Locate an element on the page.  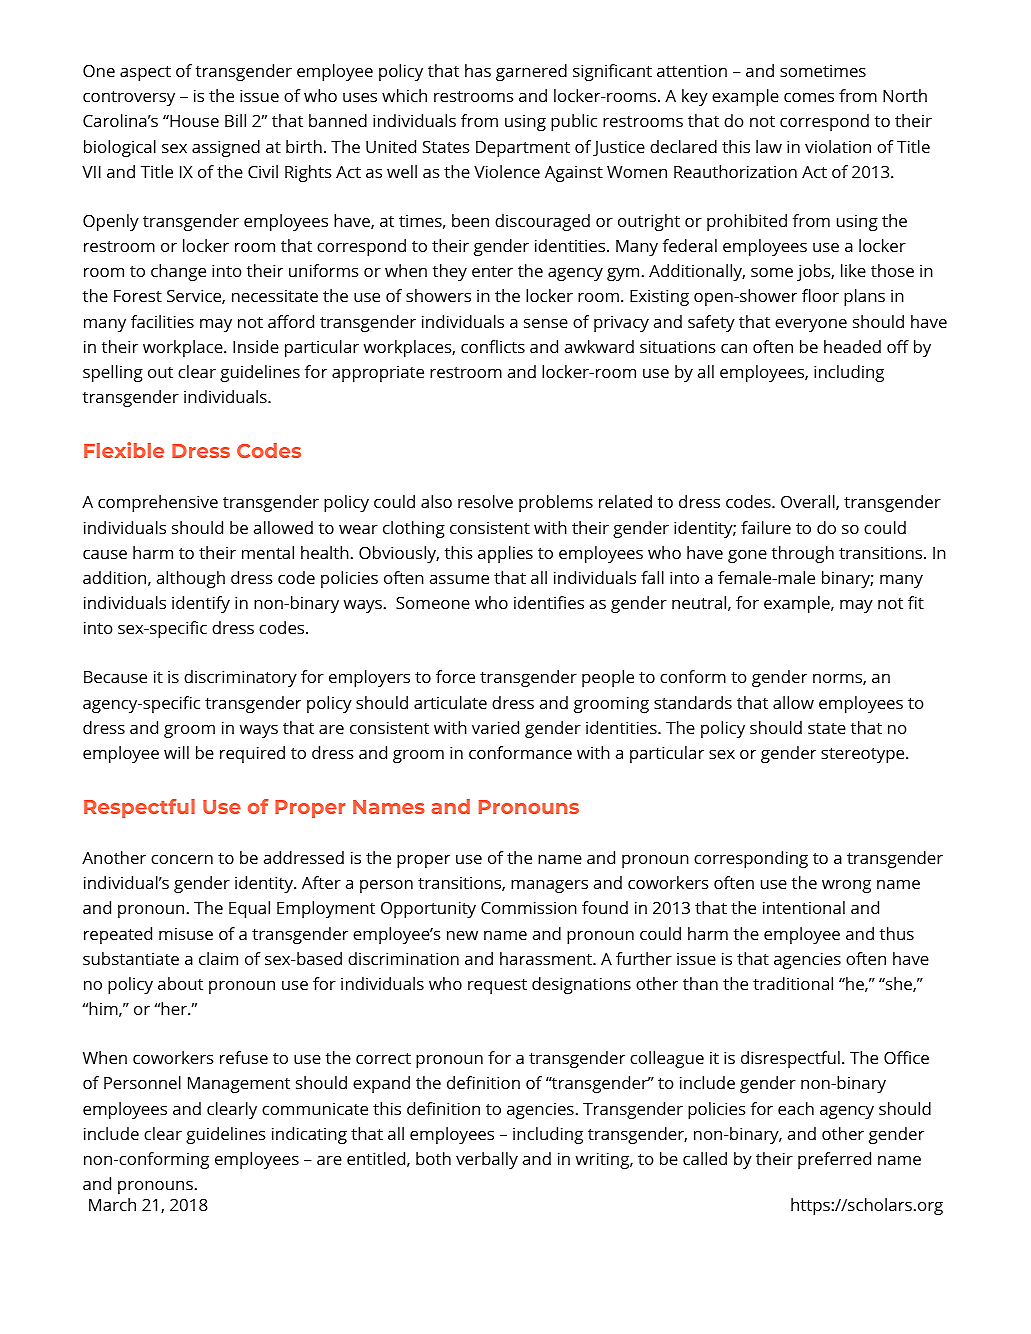
identify is located at coordinates (201, 604).
